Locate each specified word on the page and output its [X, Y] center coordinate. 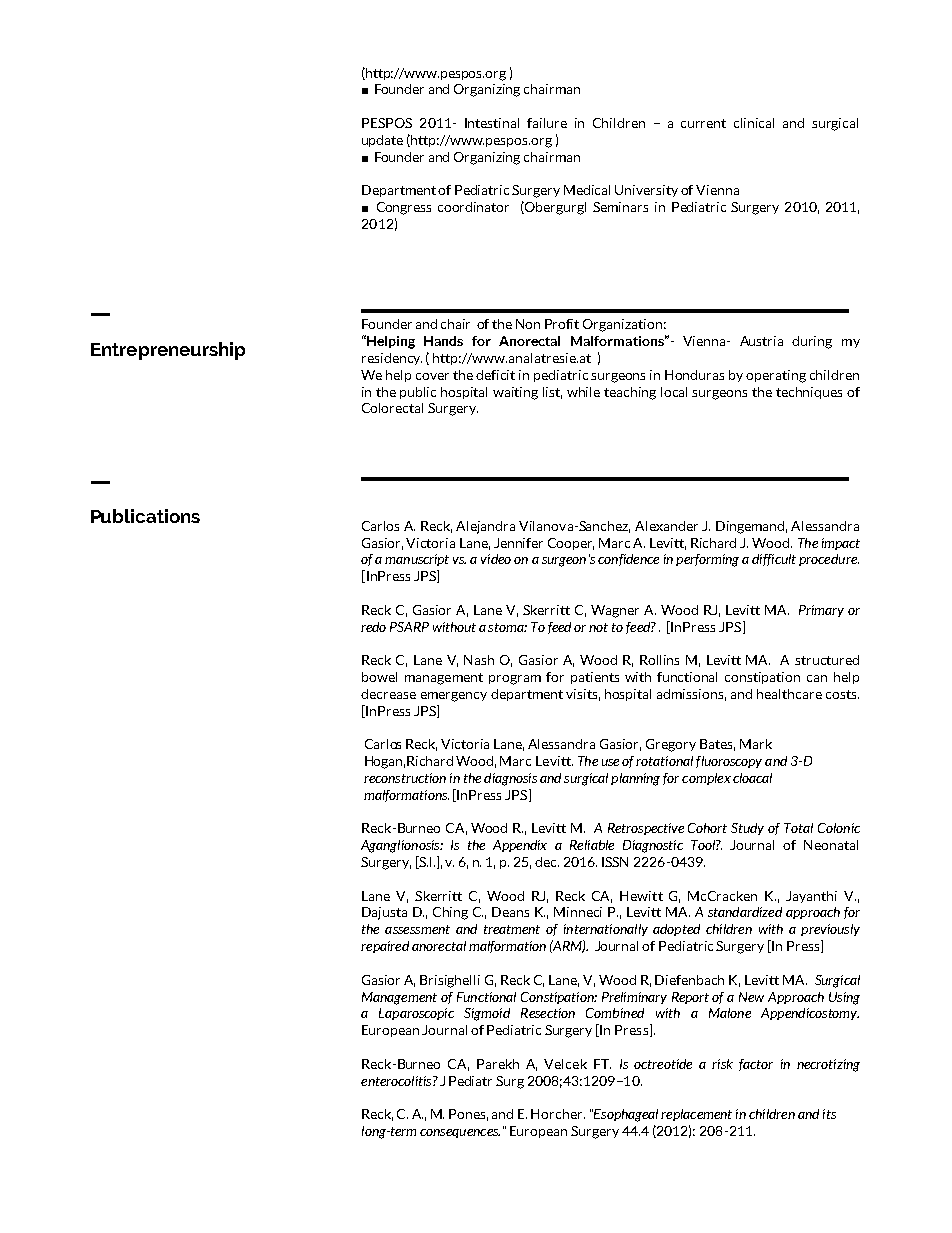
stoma [507, 627]
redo [373, 627]
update [382, 141]
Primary [821, 611]
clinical [754, 123]
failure [547, 123]
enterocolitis [397, 1081]
